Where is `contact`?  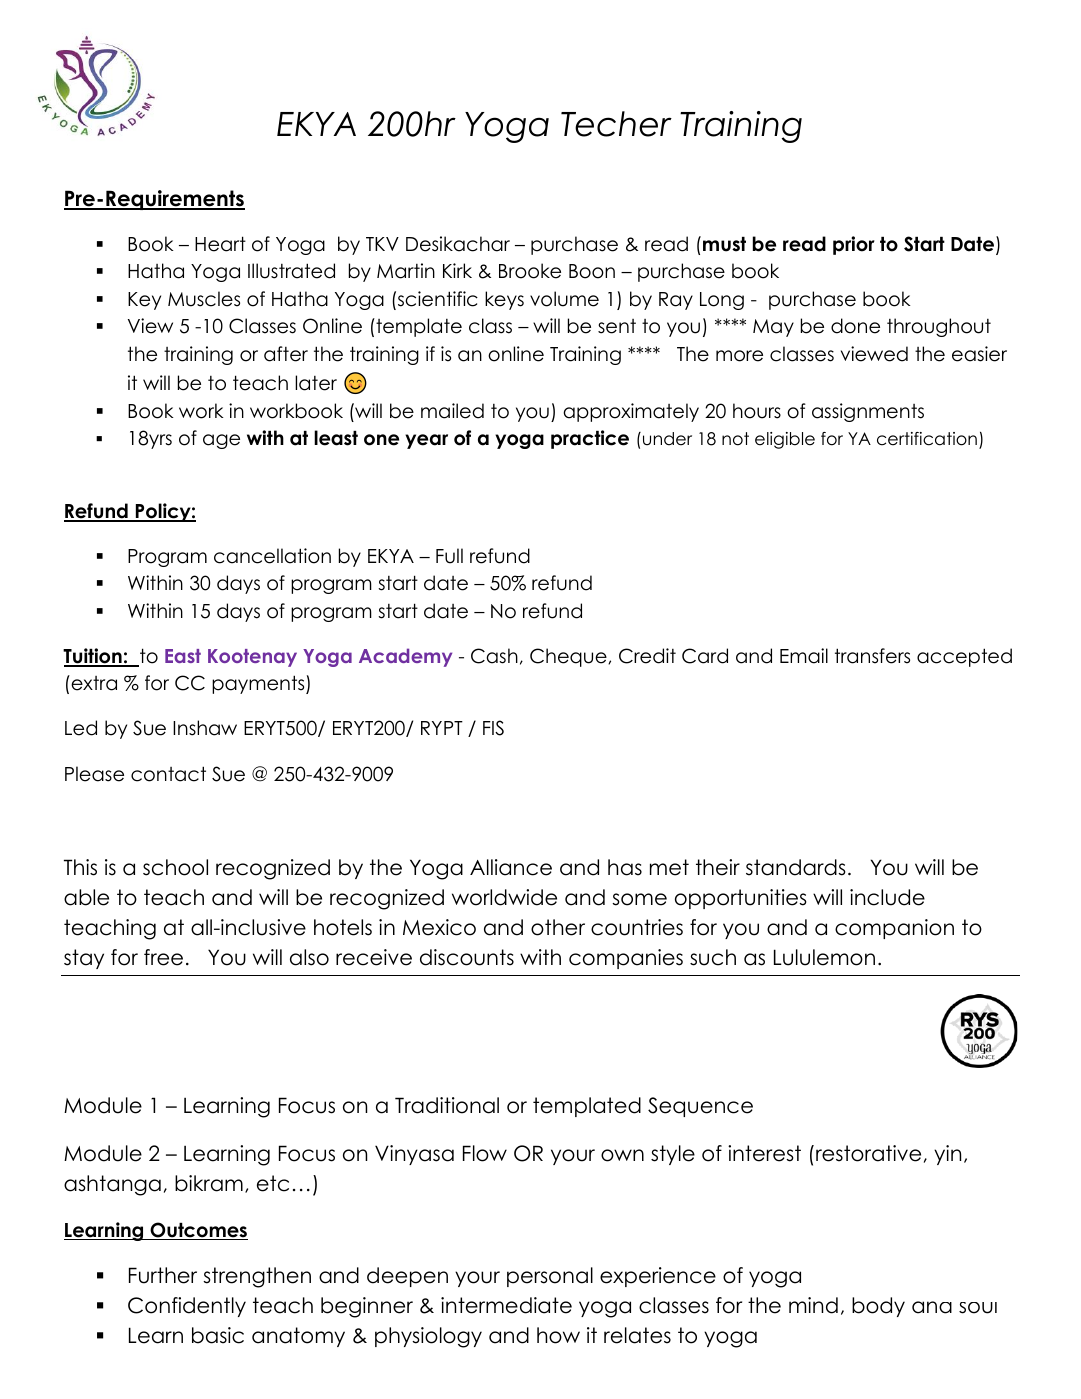
contact is located at coordinates (168, 774).
